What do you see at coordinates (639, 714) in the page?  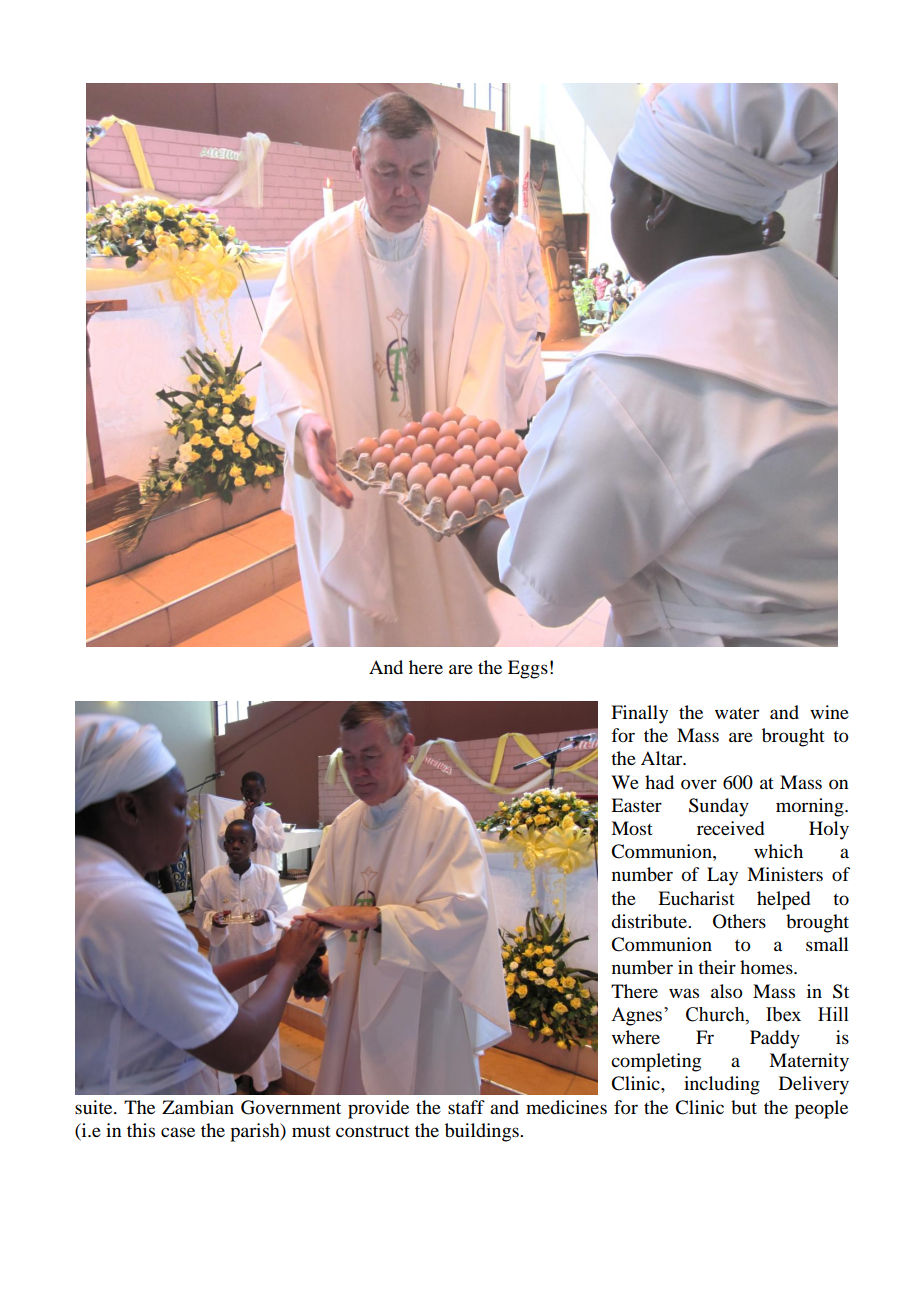 I see `Finally` at bounding box center [639, 714].
